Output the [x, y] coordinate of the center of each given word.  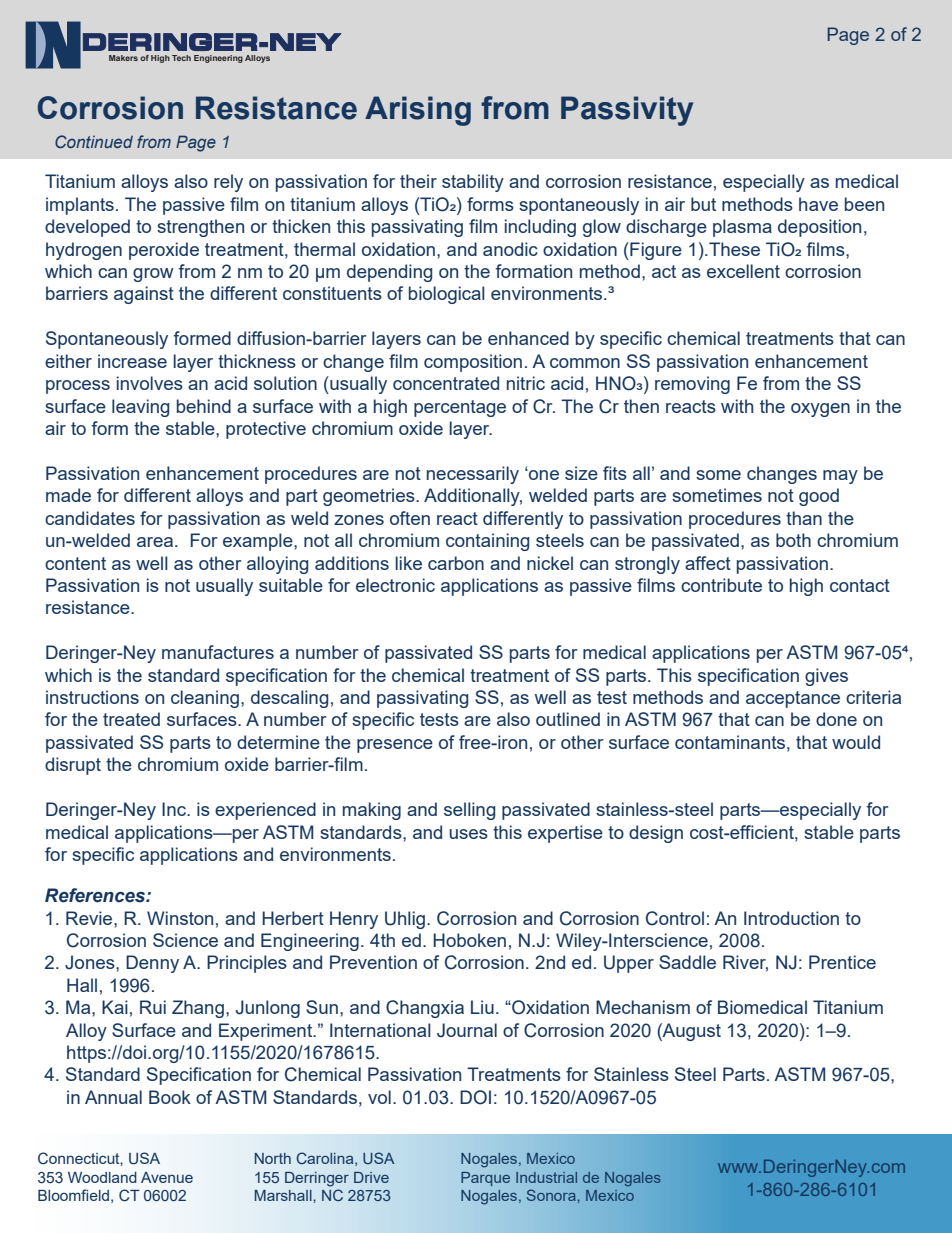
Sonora [552, 1195]
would [856, 742]
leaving [140, 408]
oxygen [820, 410]
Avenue [167, 1177]
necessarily [473, 475]
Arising [418, 111]
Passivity [627, 111]
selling [469, 811]
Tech [181, 58]
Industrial [546, 1177]
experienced [265, 811]
